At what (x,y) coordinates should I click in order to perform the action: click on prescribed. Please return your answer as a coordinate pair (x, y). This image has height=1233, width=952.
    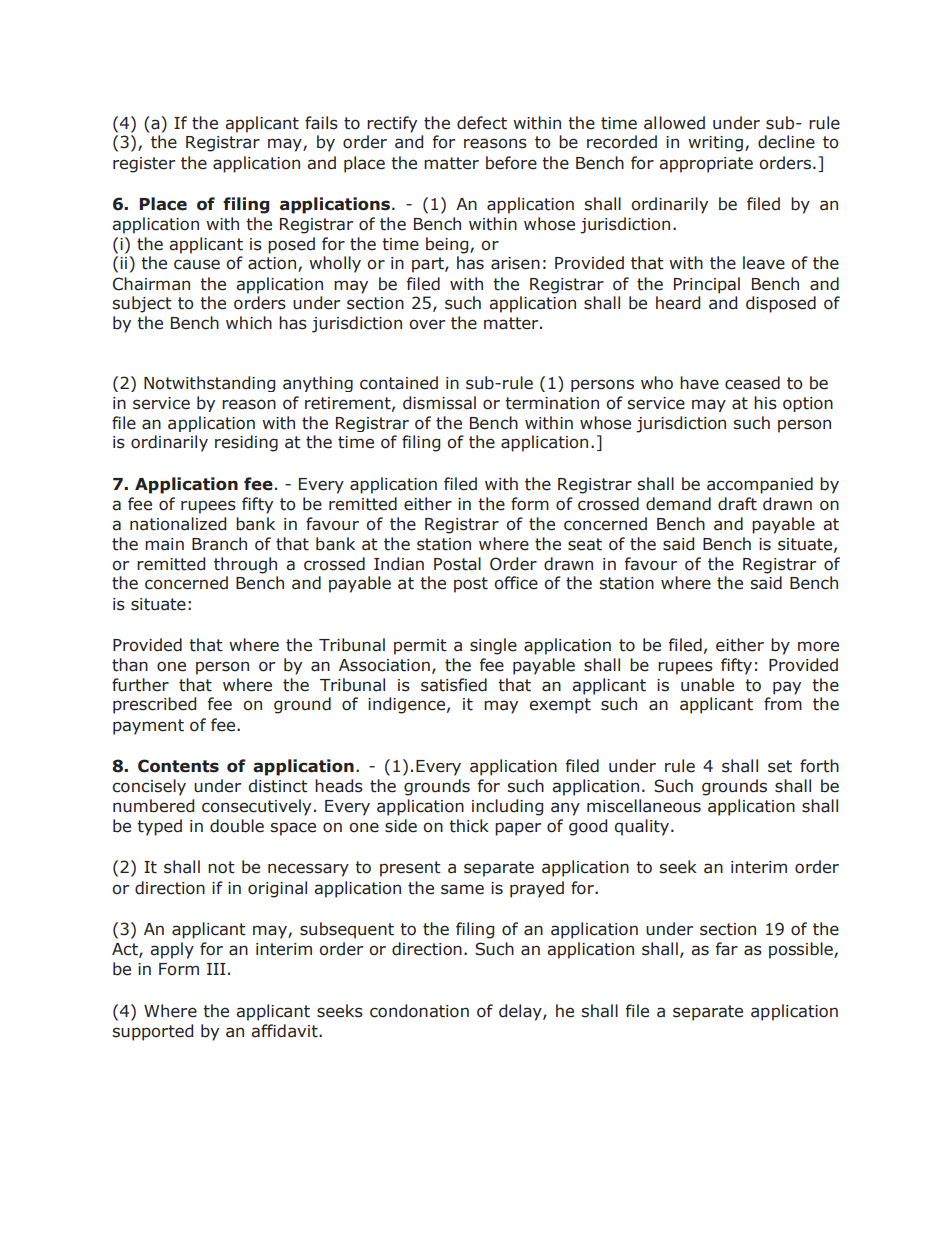
    Looking at the image, I should click on (154, 705).
